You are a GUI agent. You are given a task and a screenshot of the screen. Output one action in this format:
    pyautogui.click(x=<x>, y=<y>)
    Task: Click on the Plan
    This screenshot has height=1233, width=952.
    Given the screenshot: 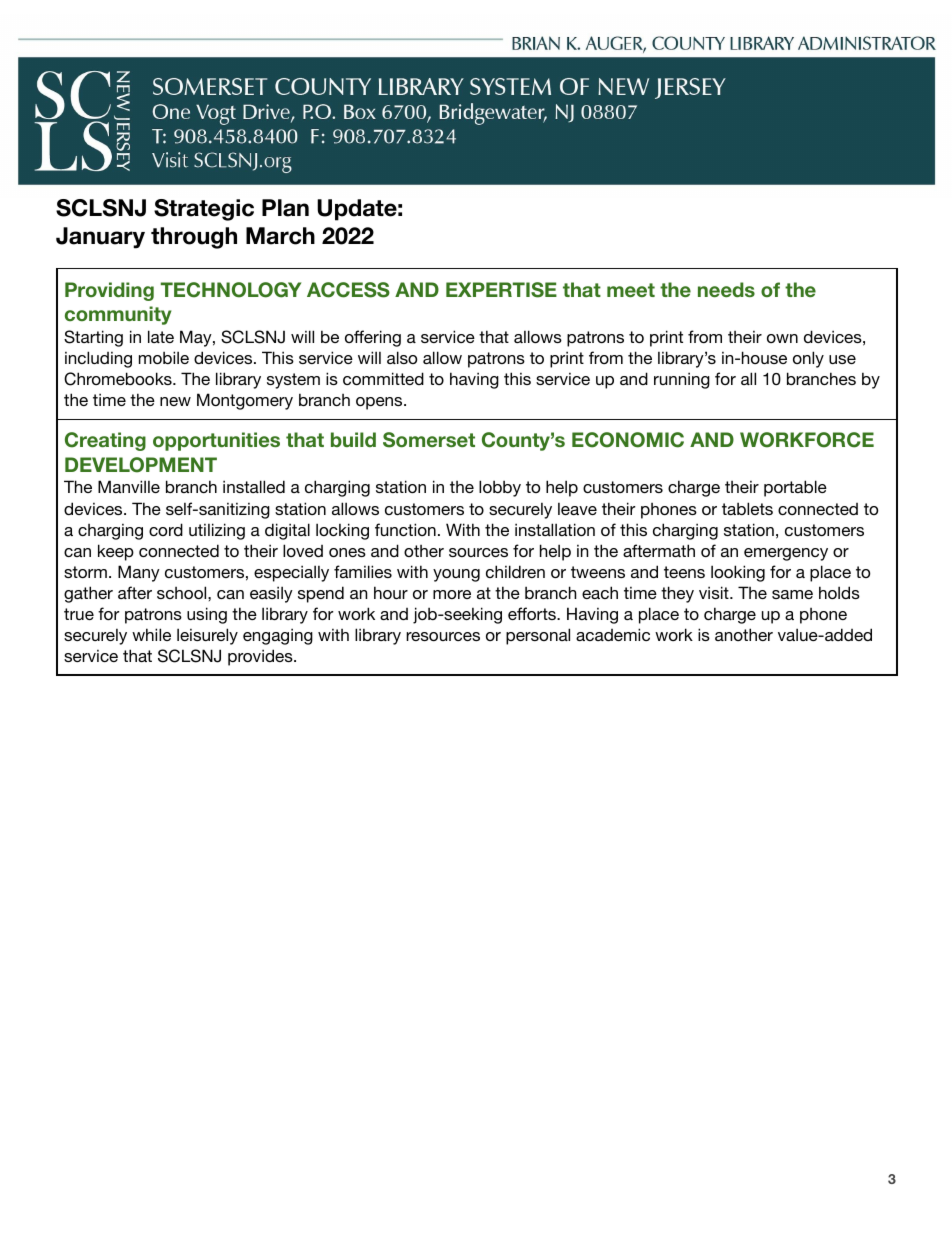 What is the action you would take?
    pyautogui.click(x=285, y=208)
